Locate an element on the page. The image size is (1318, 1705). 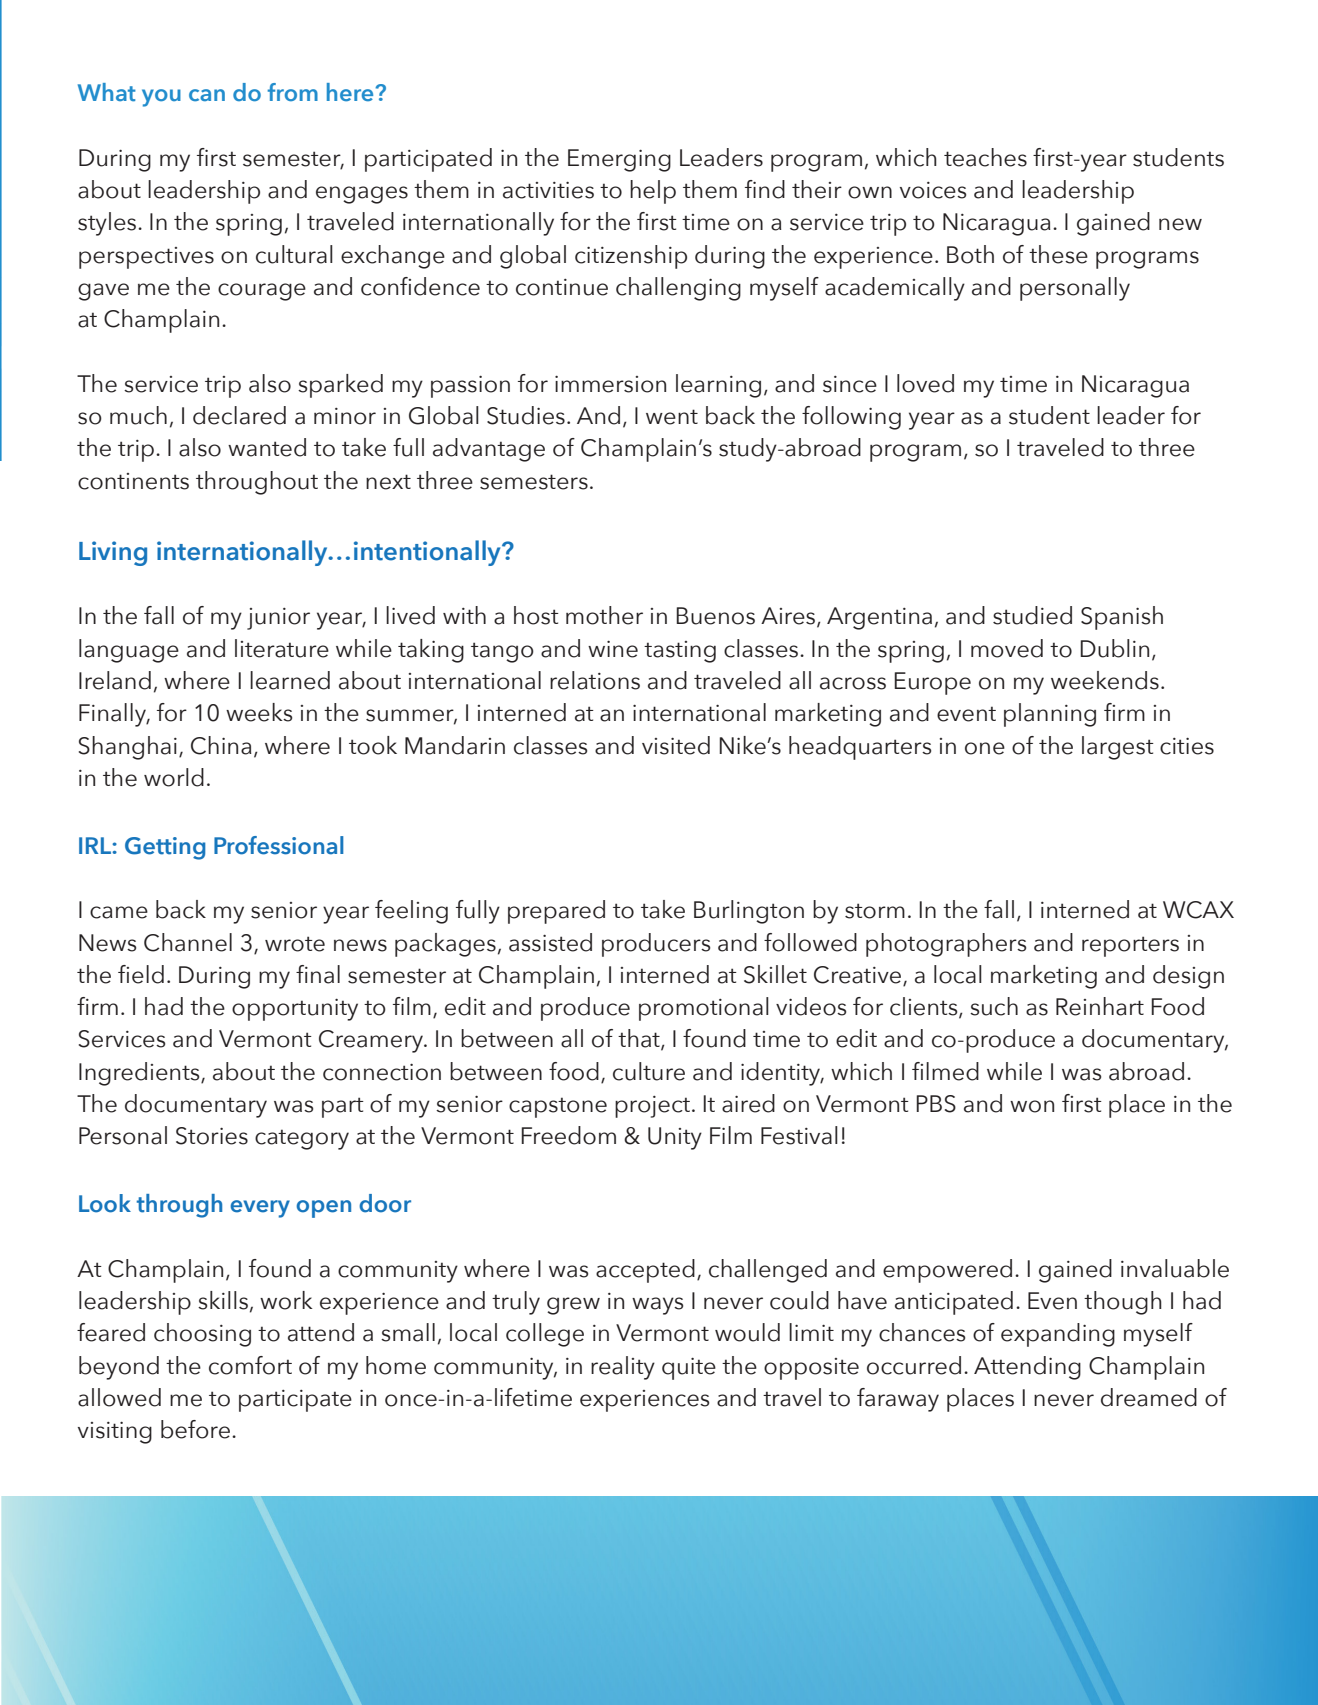
culture is located at coordinates (649, 1071).
